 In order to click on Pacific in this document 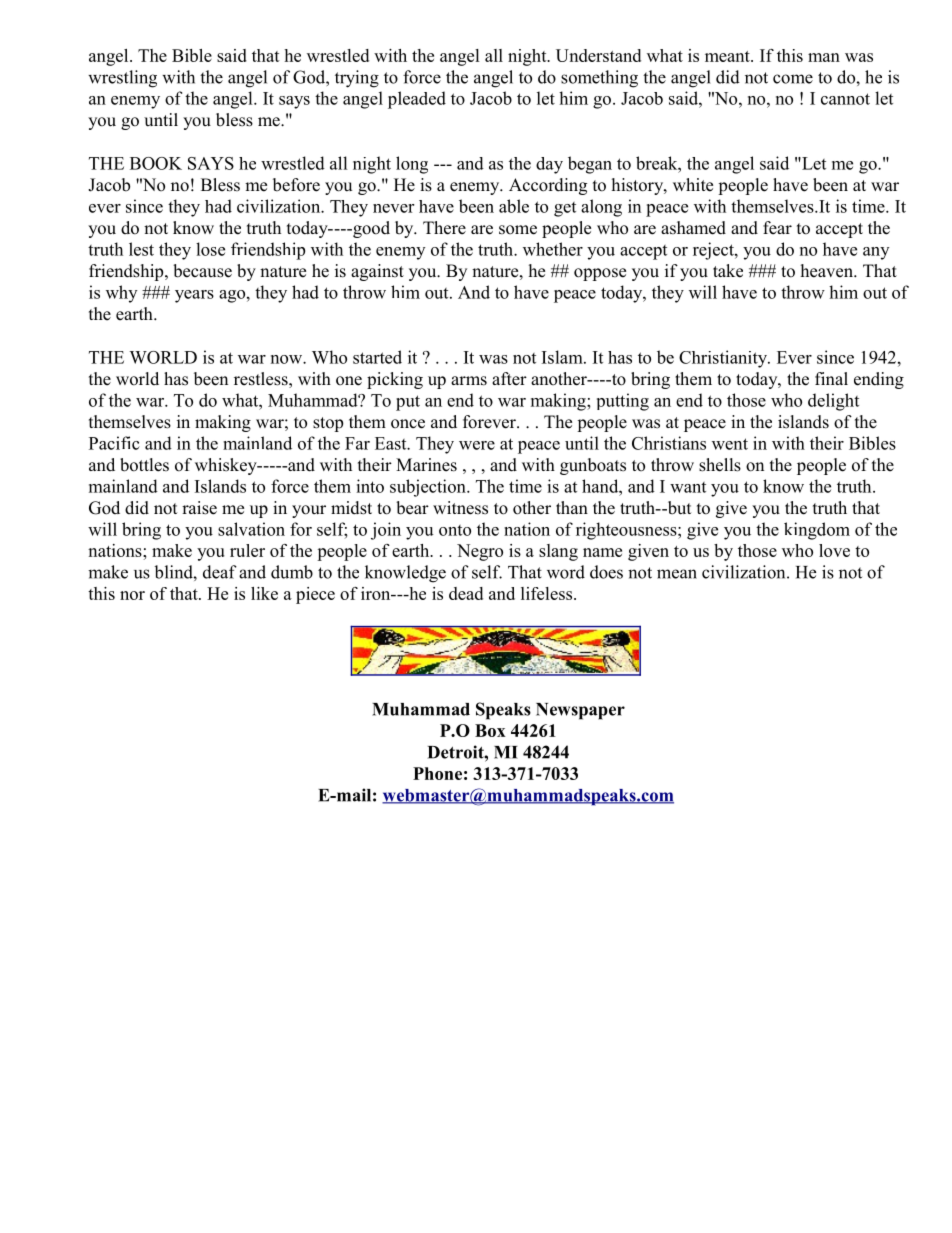, I will do `click(114, 443)`.
